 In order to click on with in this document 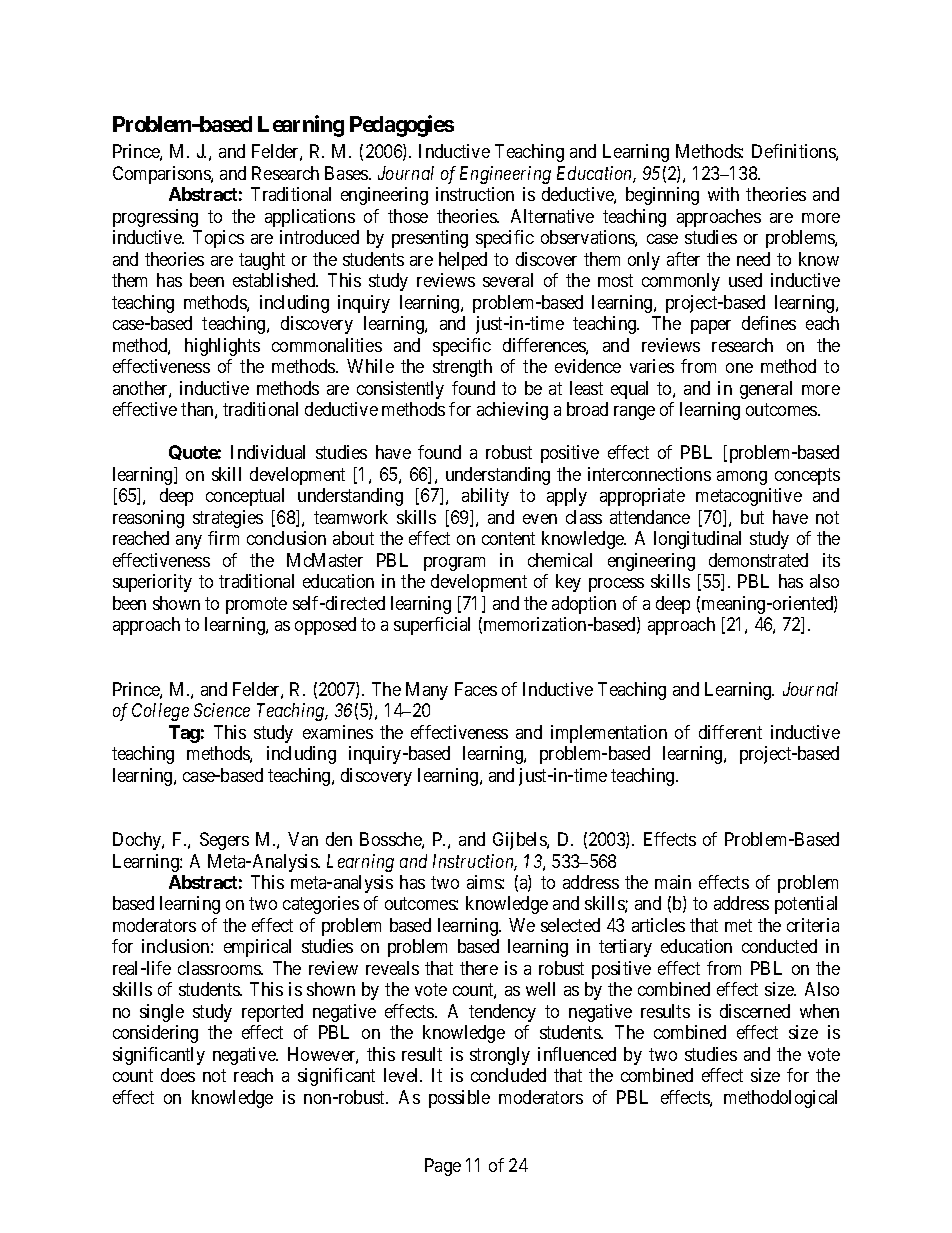, I will do `click(723, 194)`.
